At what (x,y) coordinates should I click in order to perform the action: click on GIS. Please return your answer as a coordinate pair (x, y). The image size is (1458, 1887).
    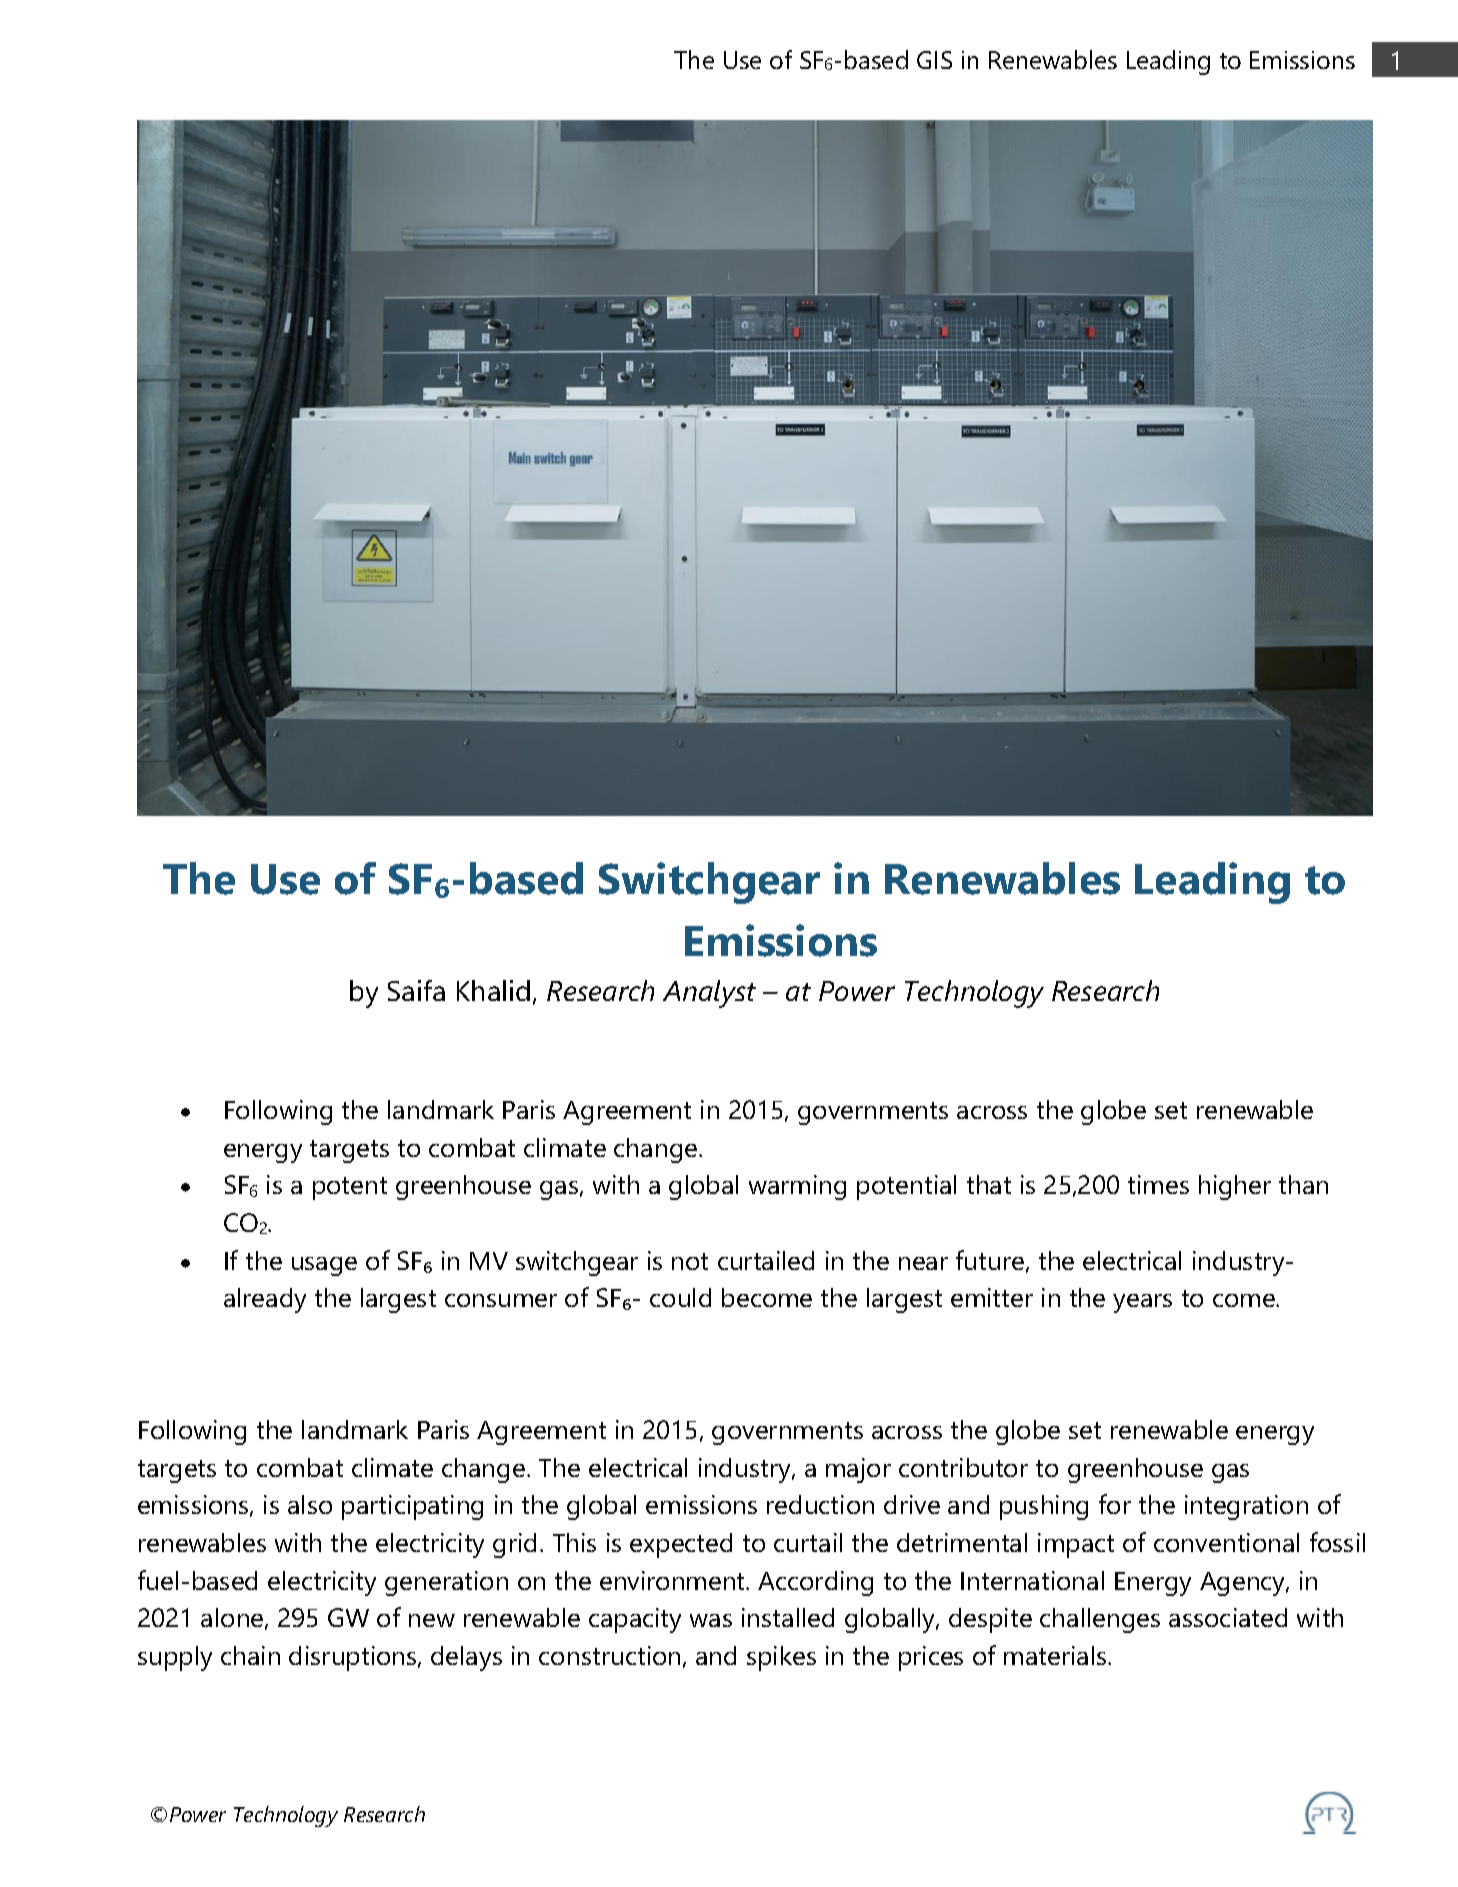
    Looking at the image, I should click on (934, 60).
